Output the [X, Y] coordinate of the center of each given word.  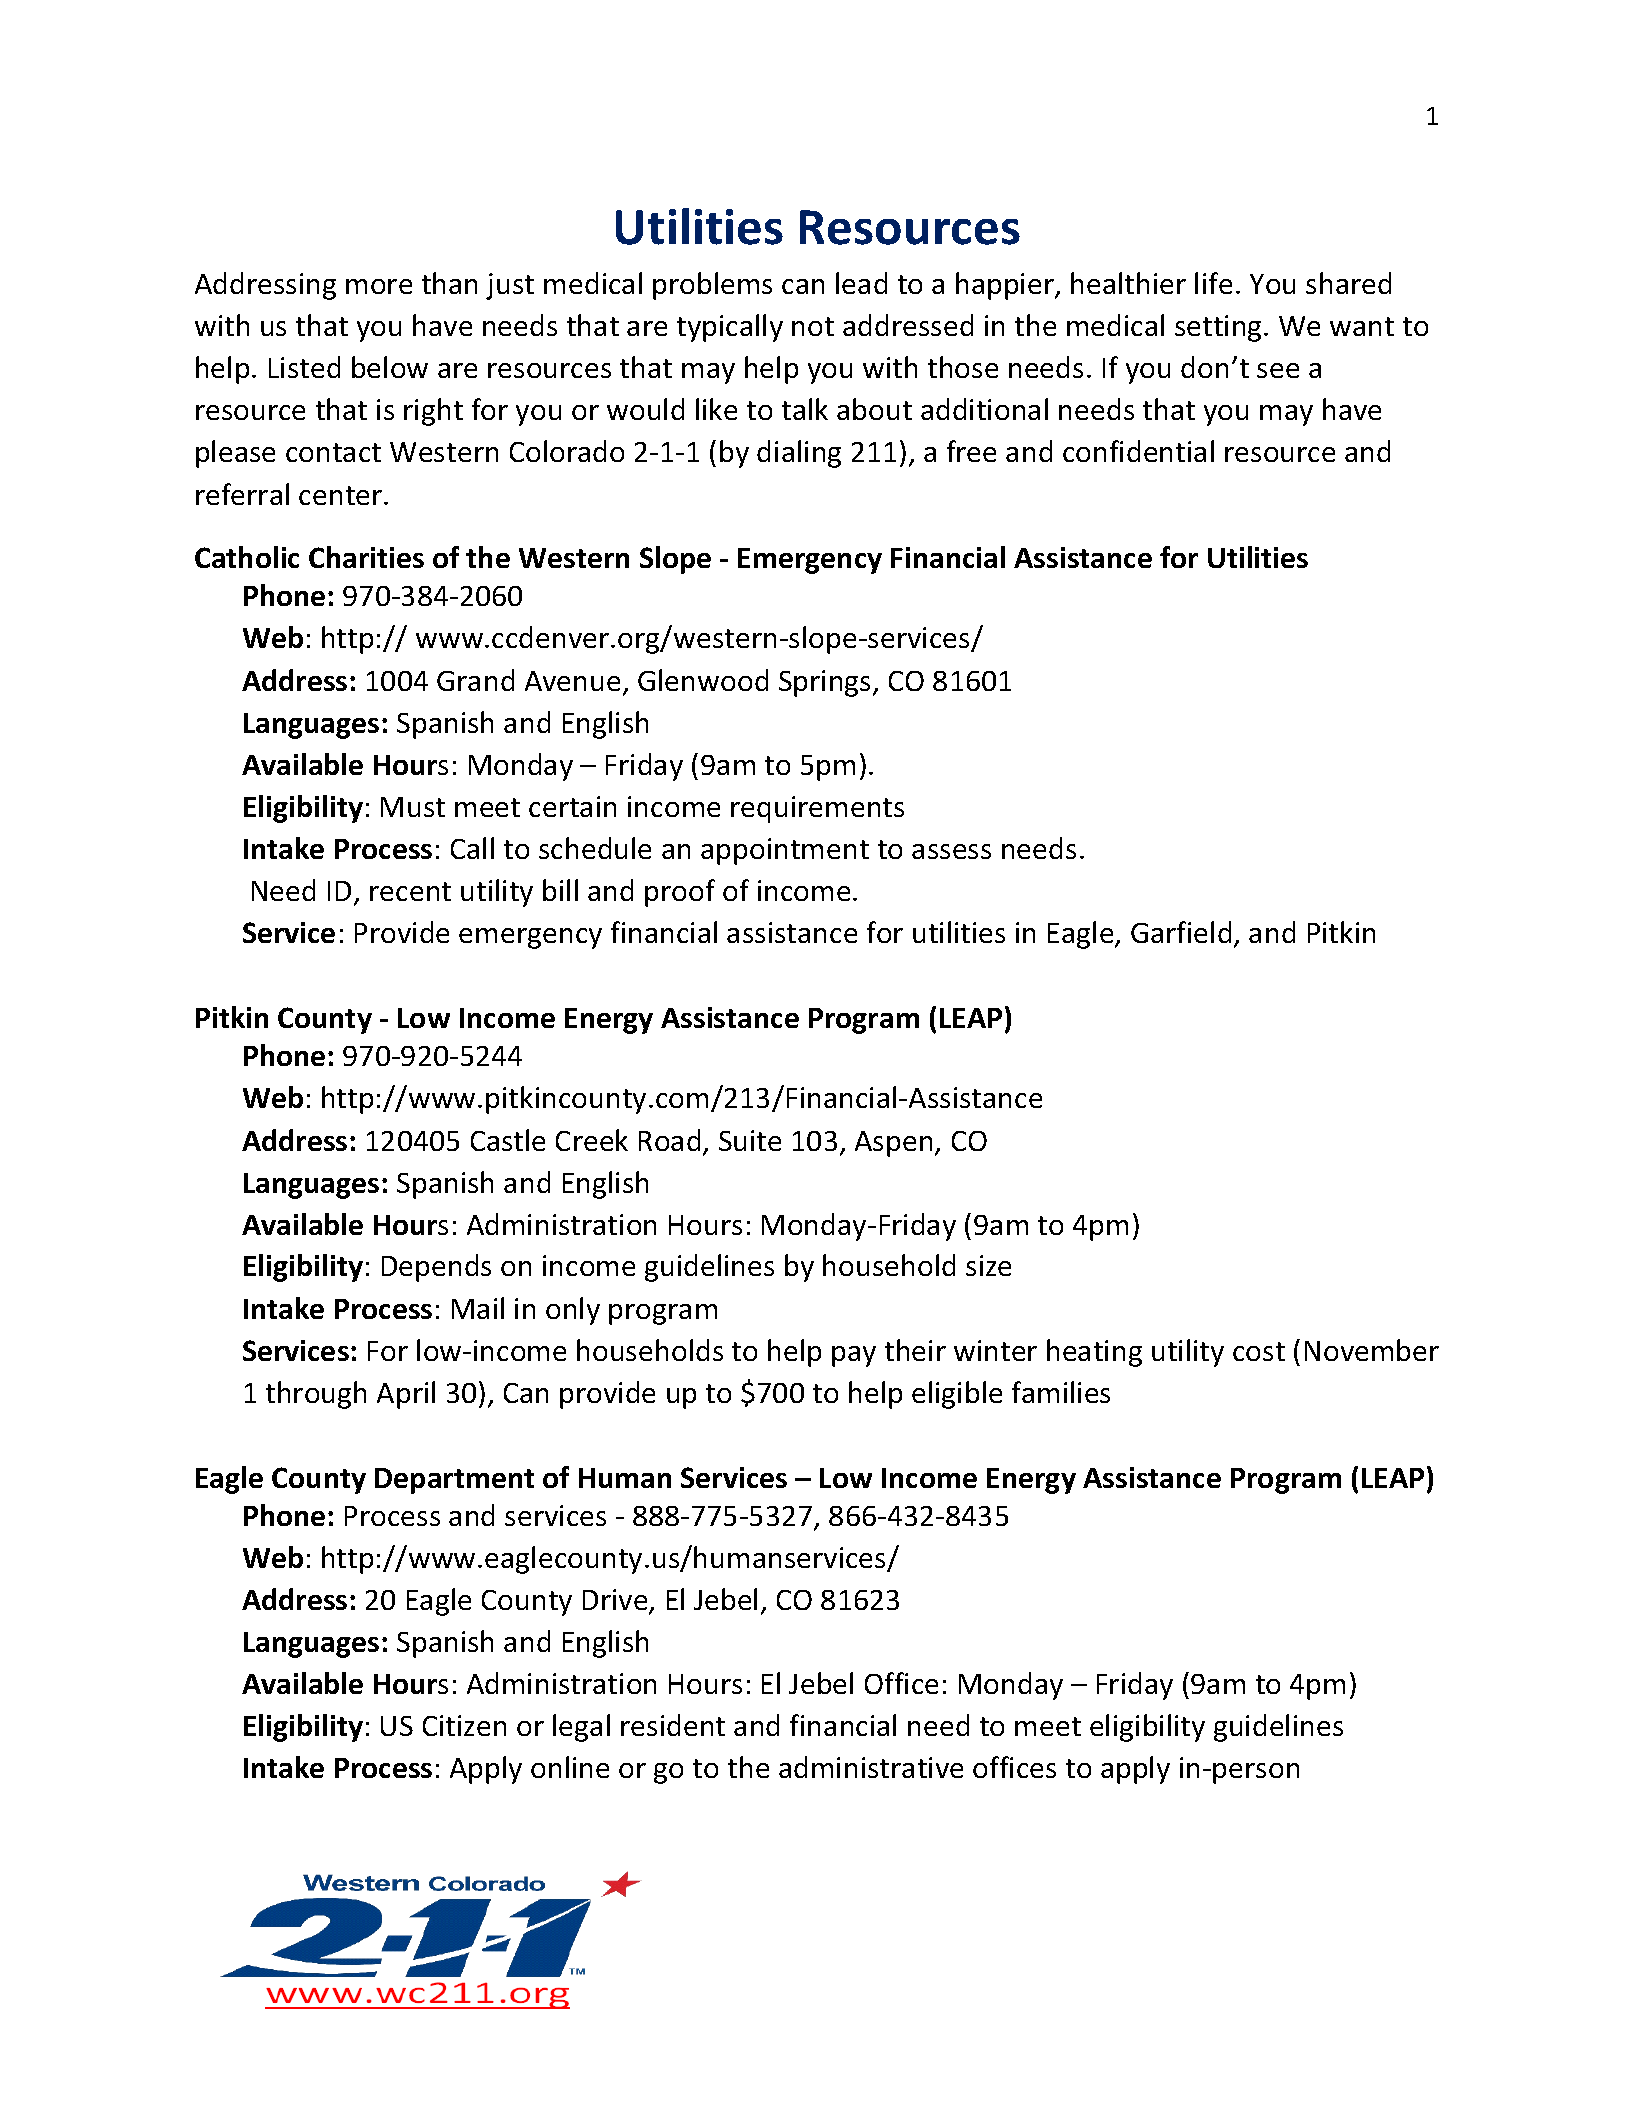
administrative [871, 1767]
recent [410, 891]
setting [1220, 328]
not [813, 326]
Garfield [1181, 932]
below [390, 367]
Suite [750, 1140]
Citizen [464, 1725]
